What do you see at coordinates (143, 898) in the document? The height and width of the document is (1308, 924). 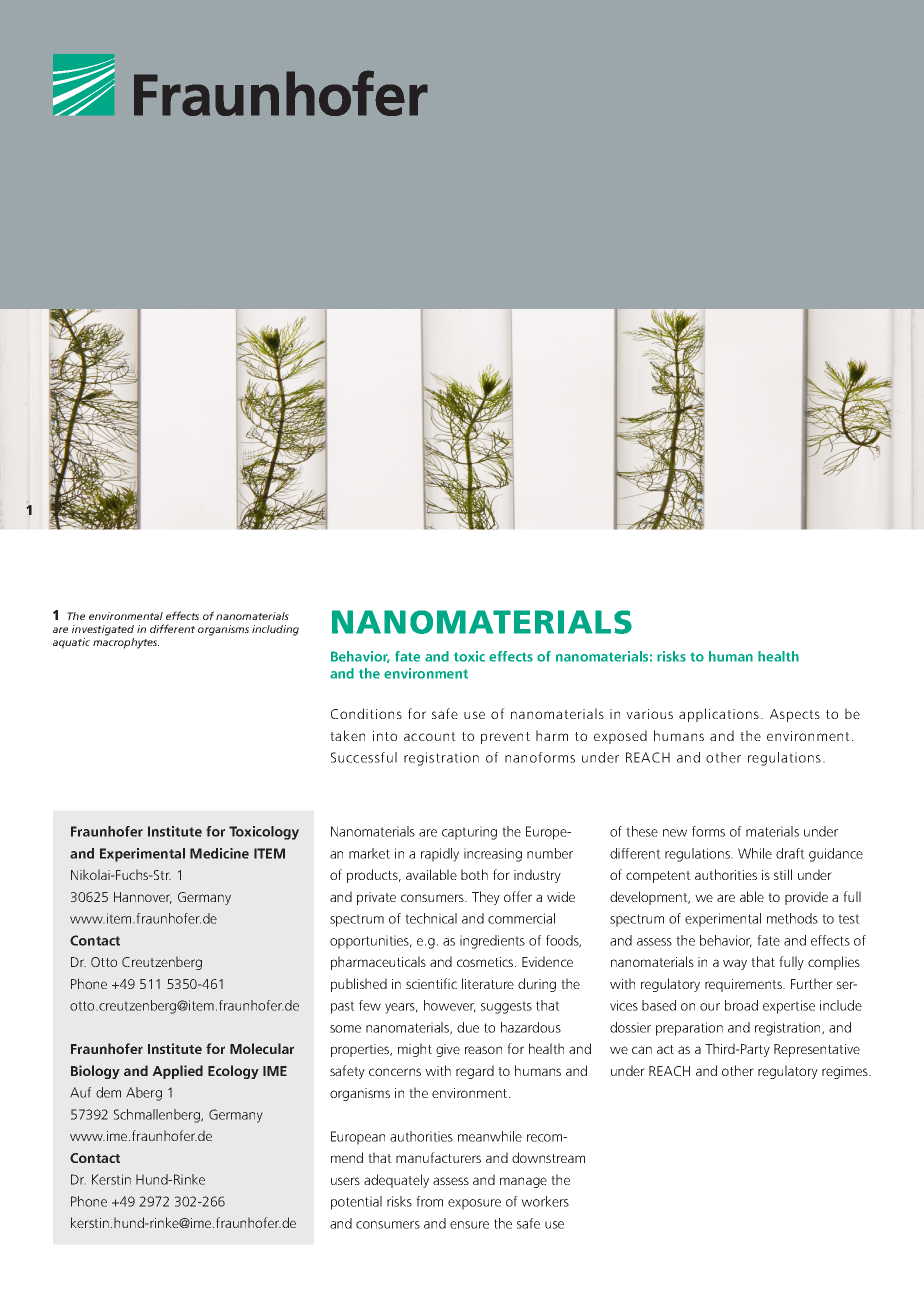 I see `Hannover` at bounding box center [143, 898].
